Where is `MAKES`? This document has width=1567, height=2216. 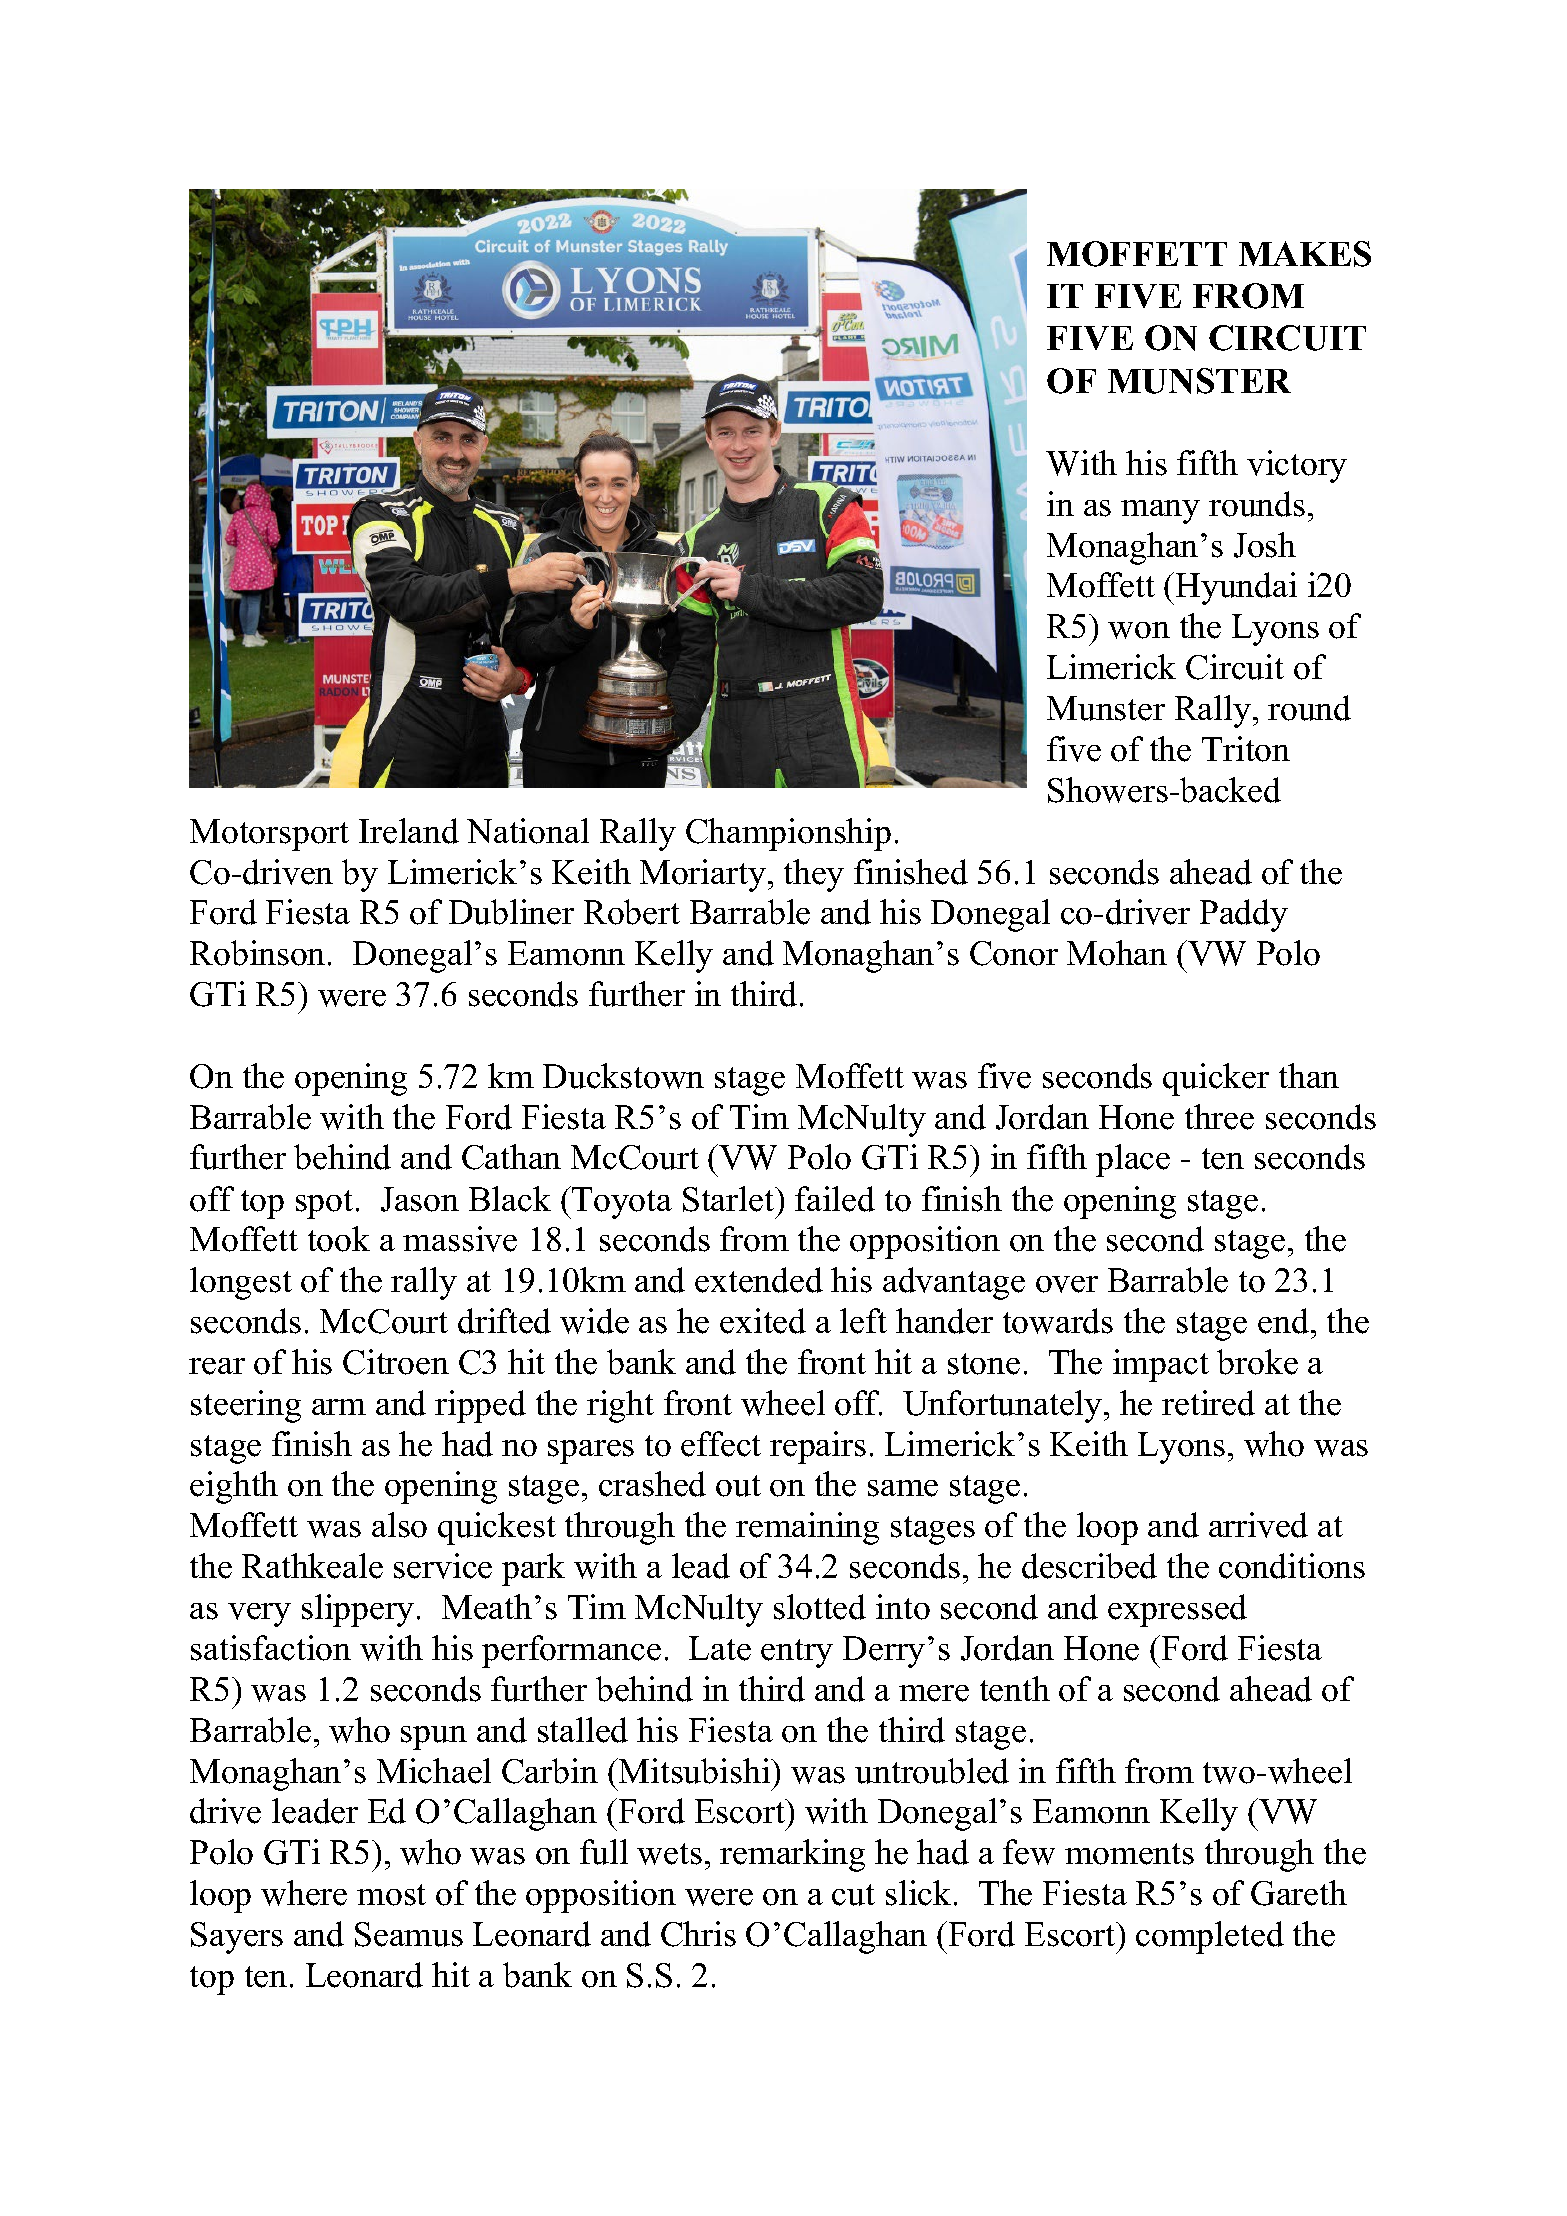 MAKES is located at coordinates (1305, 254).
